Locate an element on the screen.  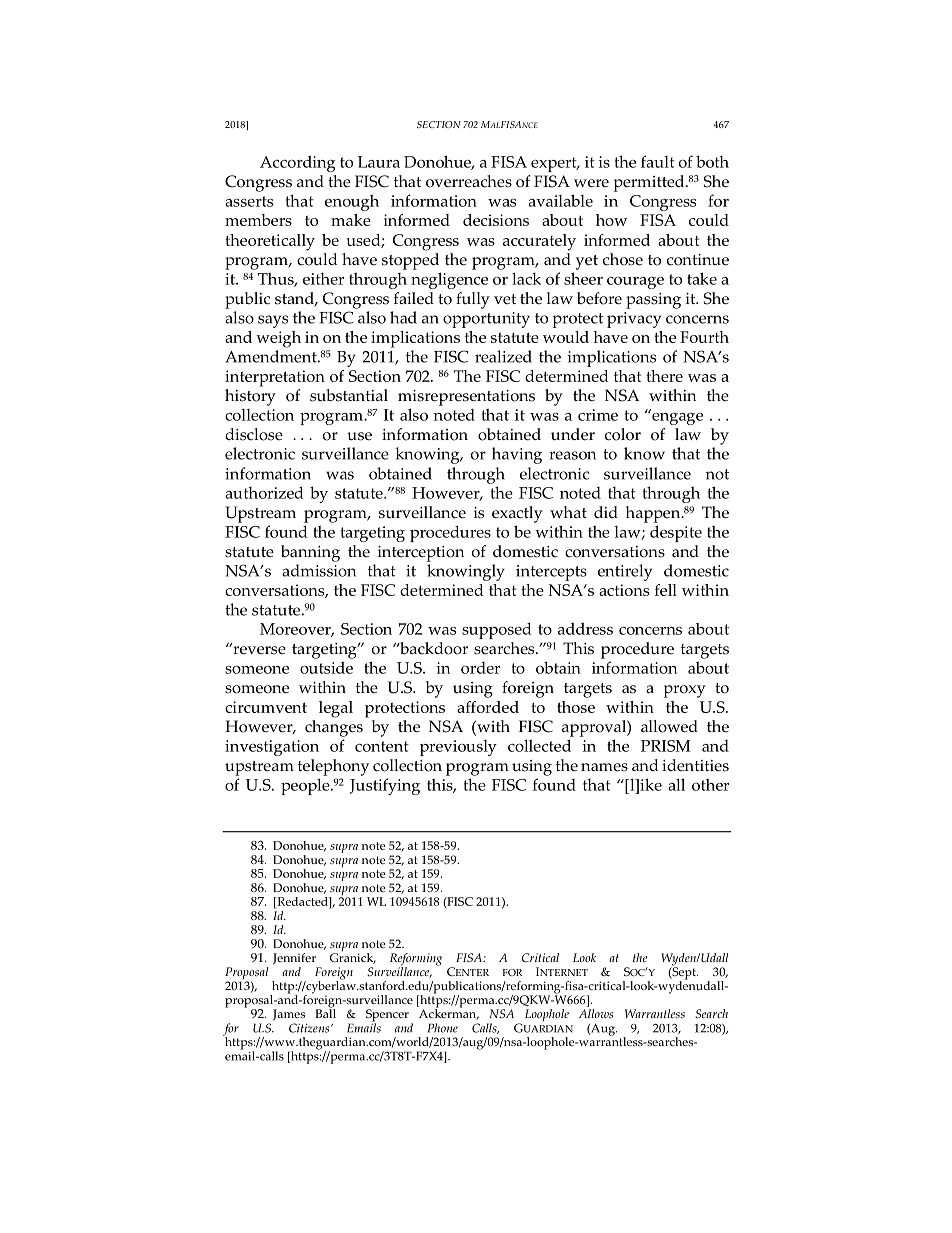
According is located at coordinates (297, 163).
